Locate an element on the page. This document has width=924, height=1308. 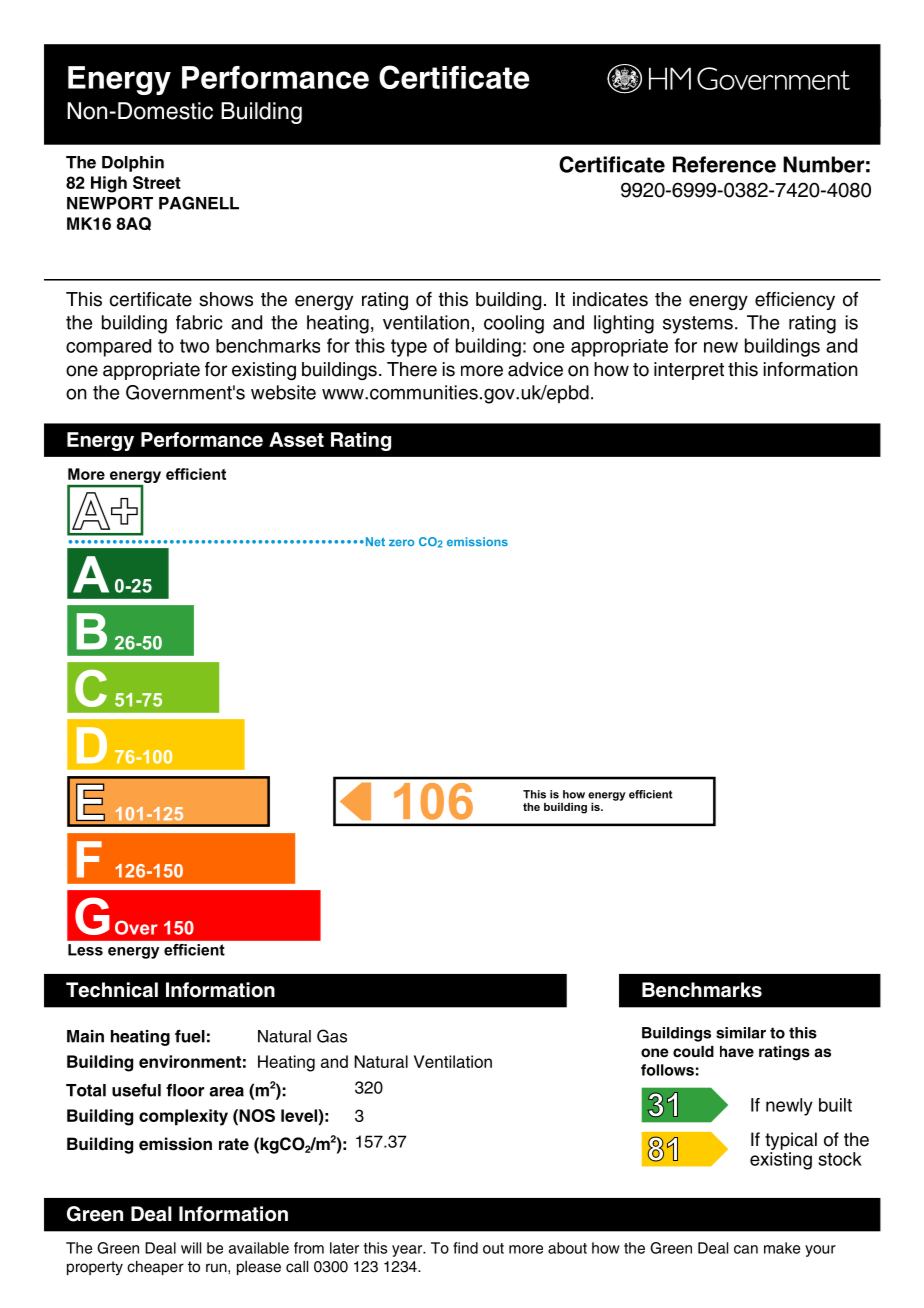
Technical is located at coordinates (112, 990).
